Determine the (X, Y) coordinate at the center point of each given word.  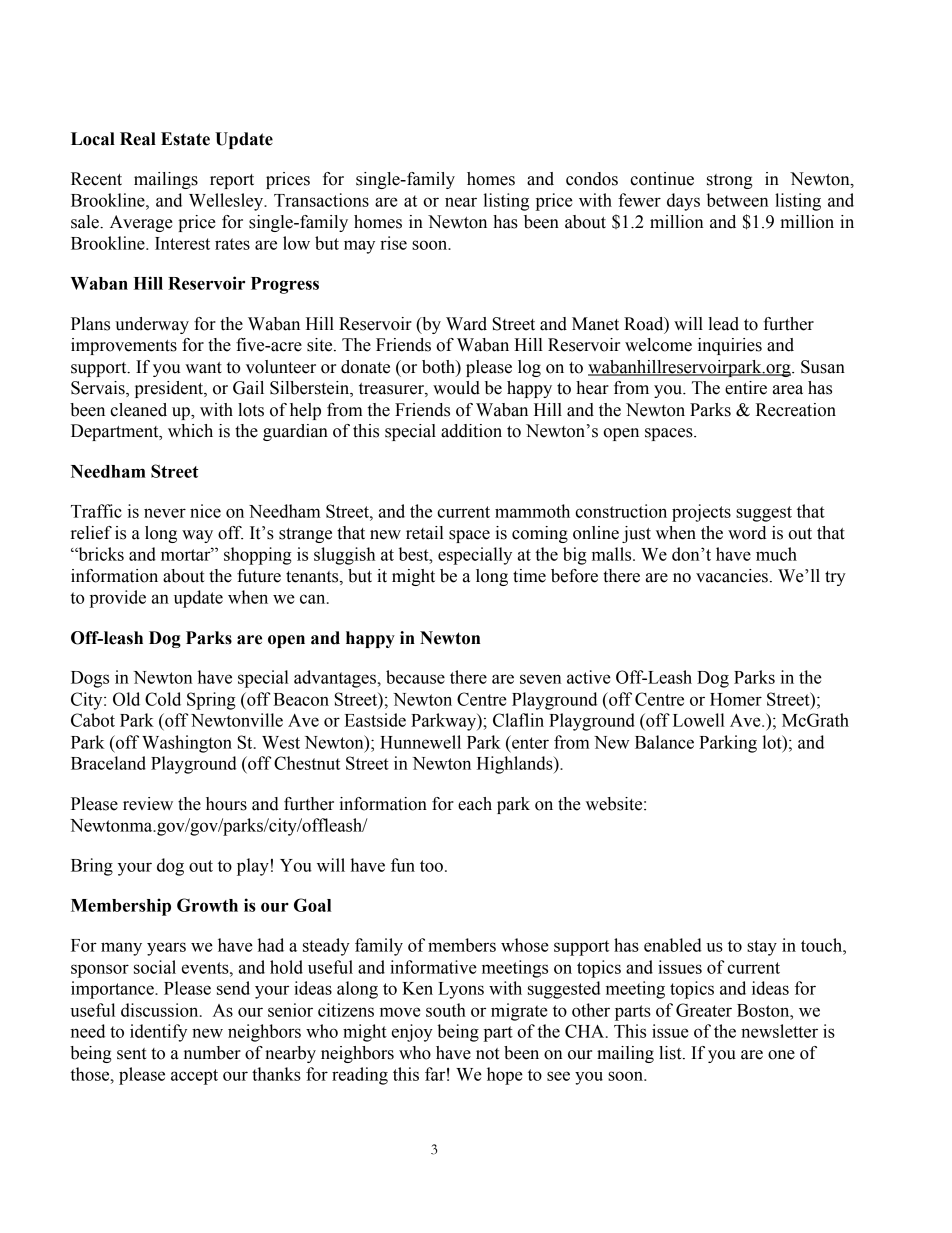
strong (730, 181)
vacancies (732, 576)
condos (592, 179)
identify (158, 1033)
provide (118, 599)
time (529, 576)
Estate (185, 139)
